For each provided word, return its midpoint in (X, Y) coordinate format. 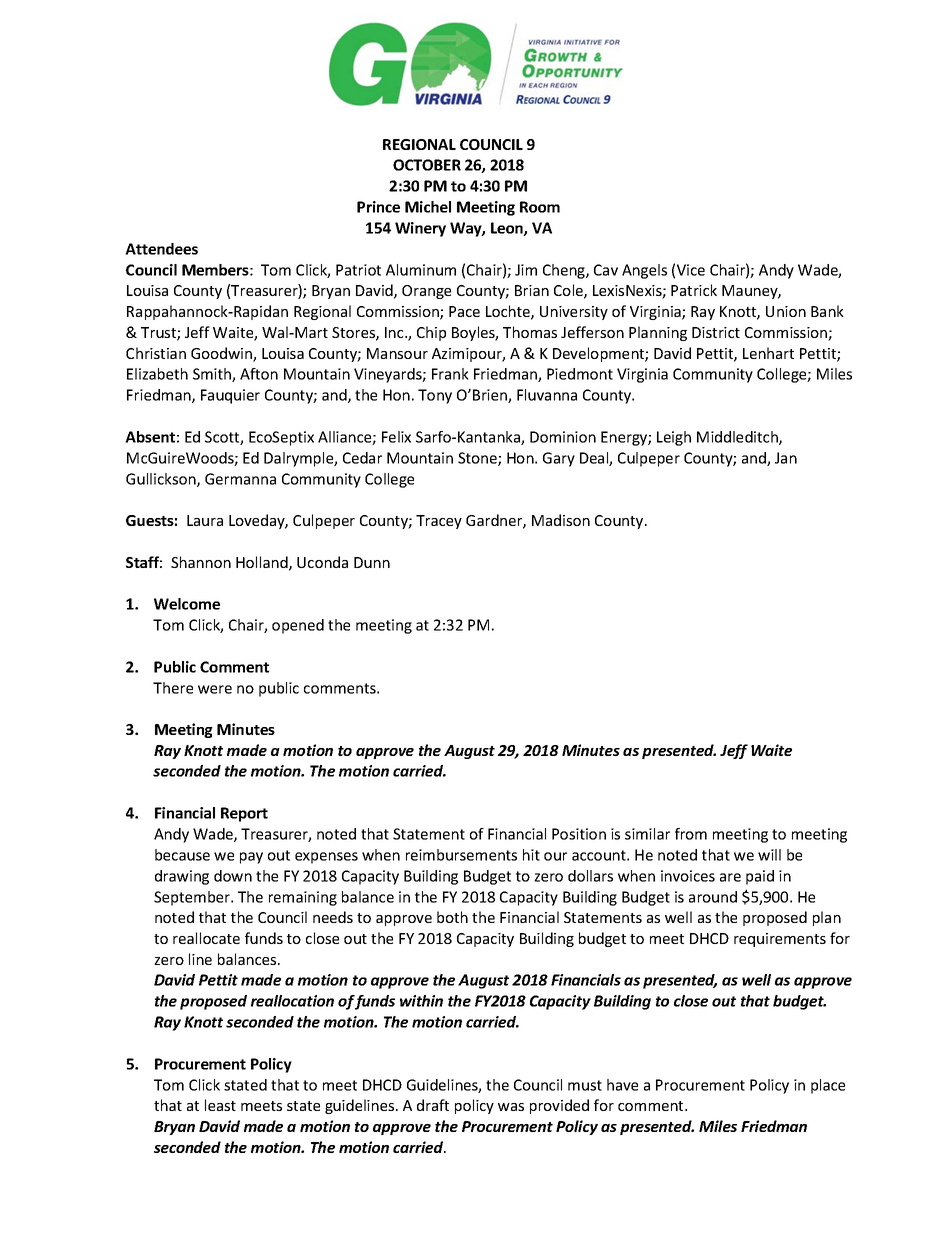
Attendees (161, 249)
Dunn (372, 562)
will (769, 855)
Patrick (694, 290)
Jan (786, 458)
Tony (435, 396)
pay (251, 858)
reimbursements (461, 855)
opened (298, 626)
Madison (561, 520)
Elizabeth (157, 374)
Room (540, 207)
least (220, 1105)
